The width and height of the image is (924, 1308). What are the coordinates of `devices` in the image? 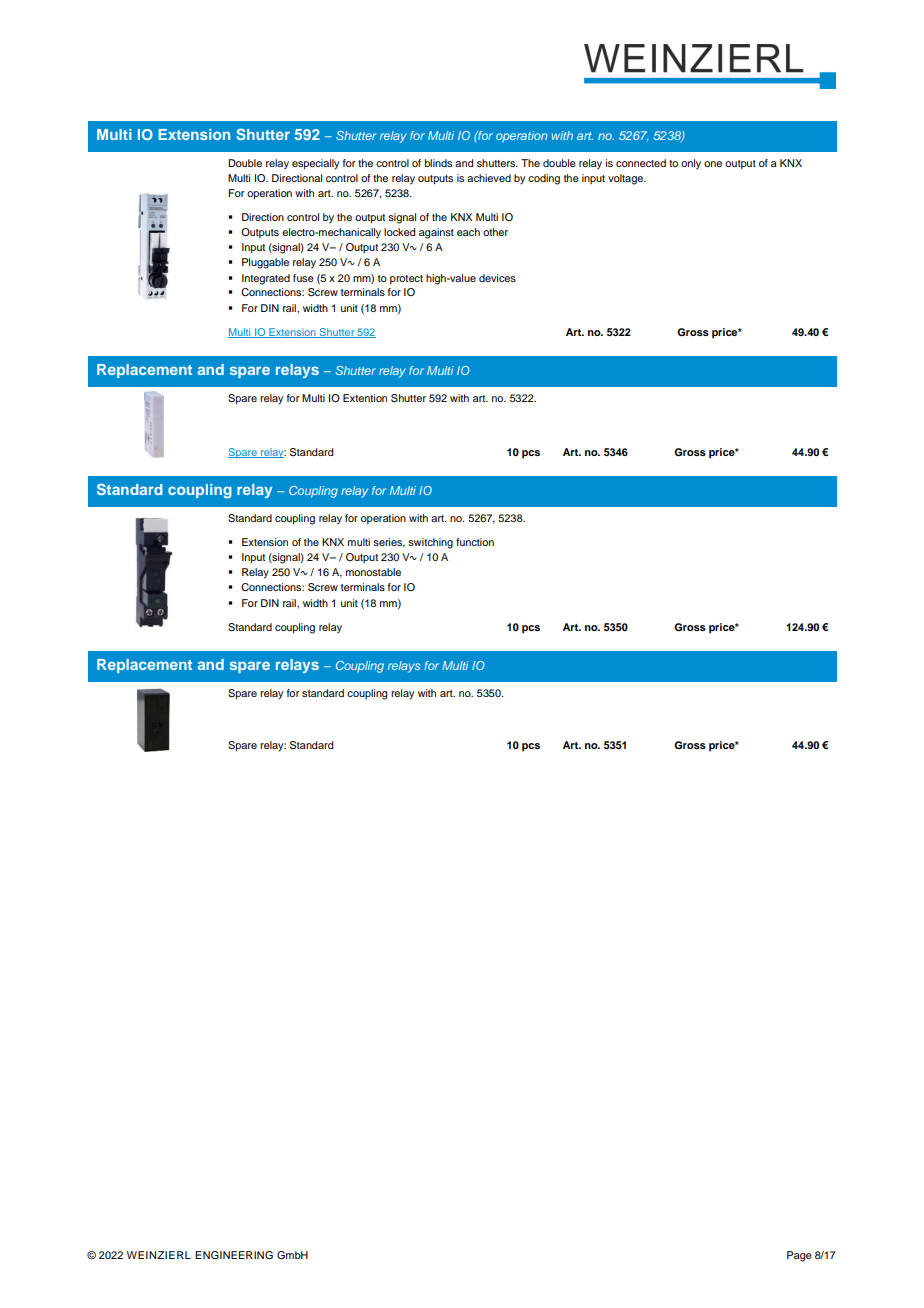 It's located at (497, 278).
